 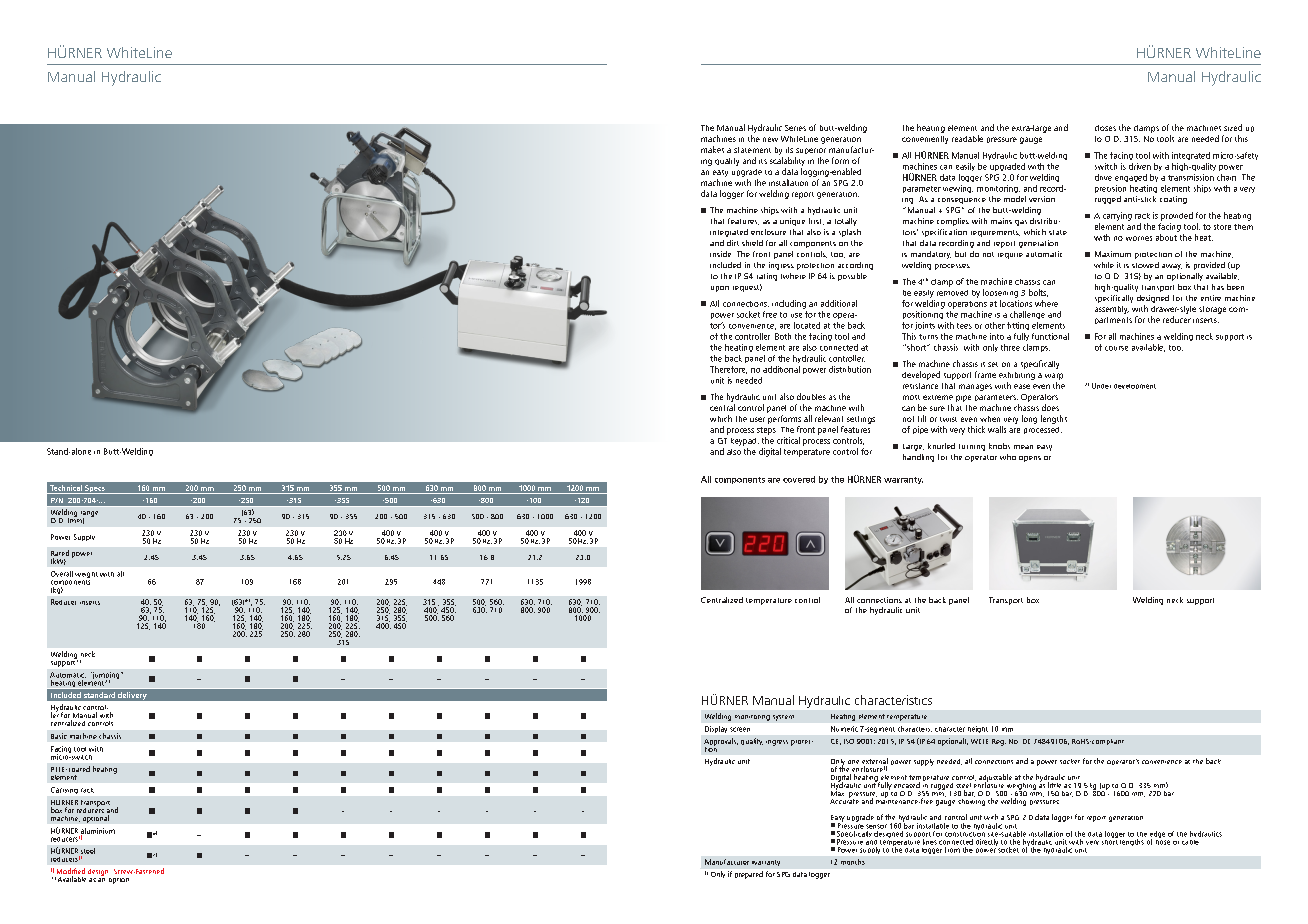 I want to click on closes, so click(x=1105, y=128).
